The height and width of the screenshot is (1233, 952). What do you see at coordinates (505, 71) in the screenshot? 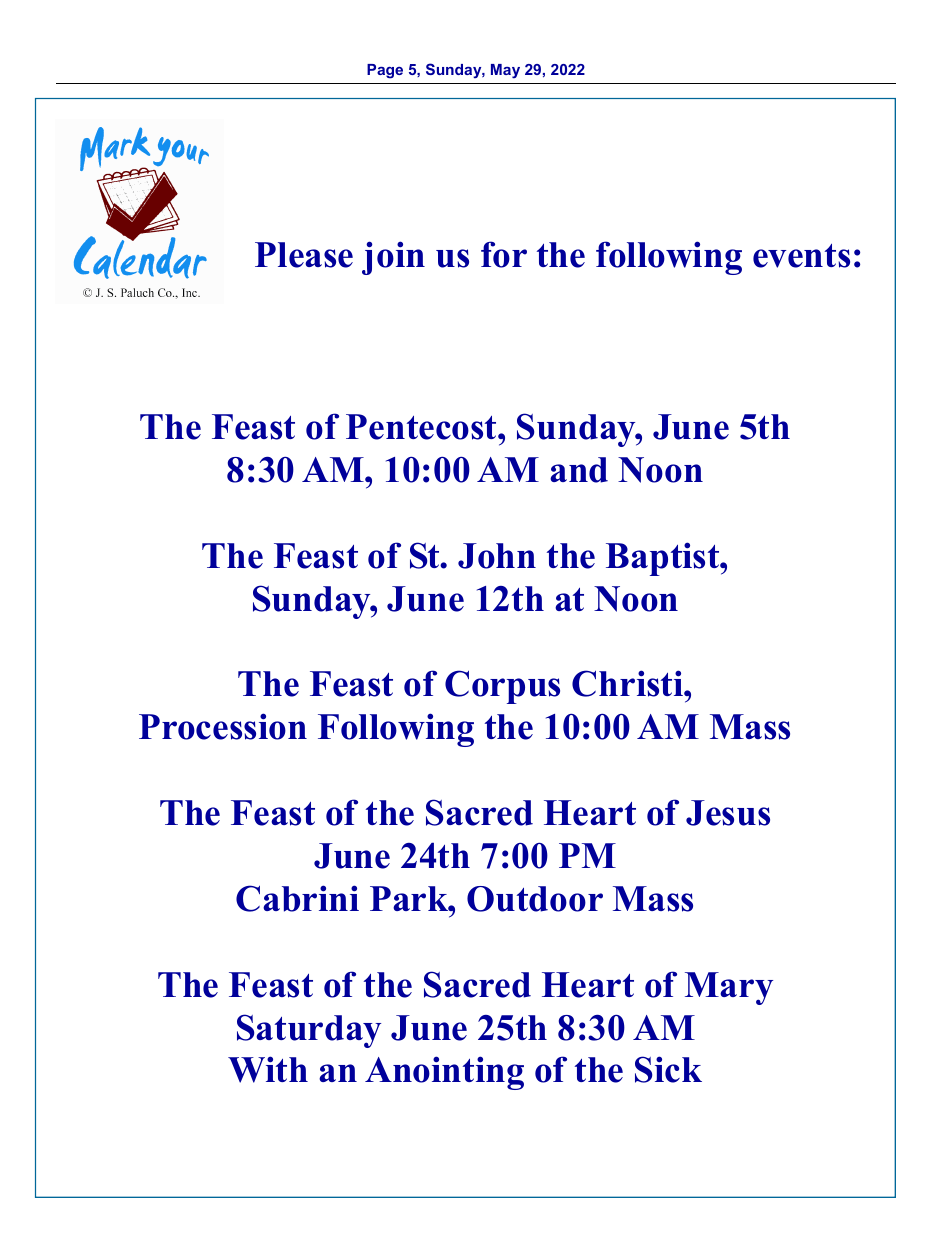
I see `May` at bounding box center [505, 71].
